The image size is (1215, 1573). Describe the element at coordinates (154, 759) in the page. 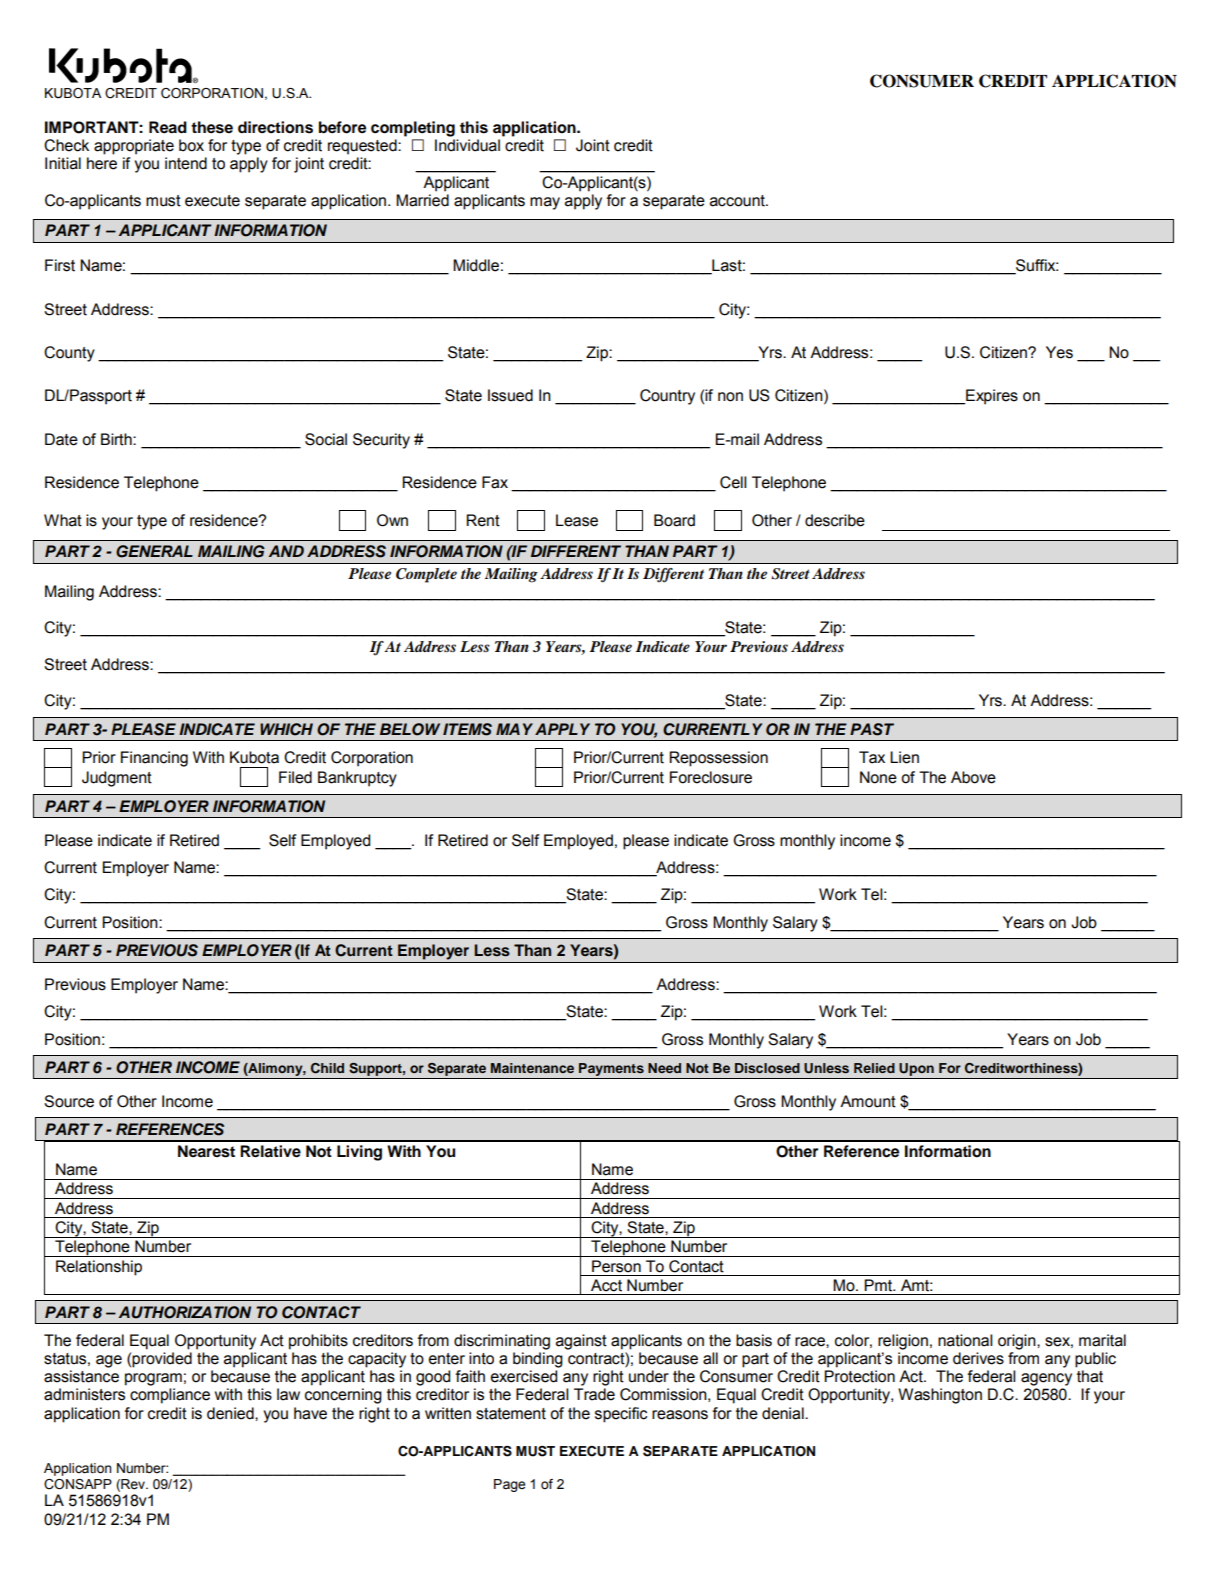

I see `Financing` at that location.
